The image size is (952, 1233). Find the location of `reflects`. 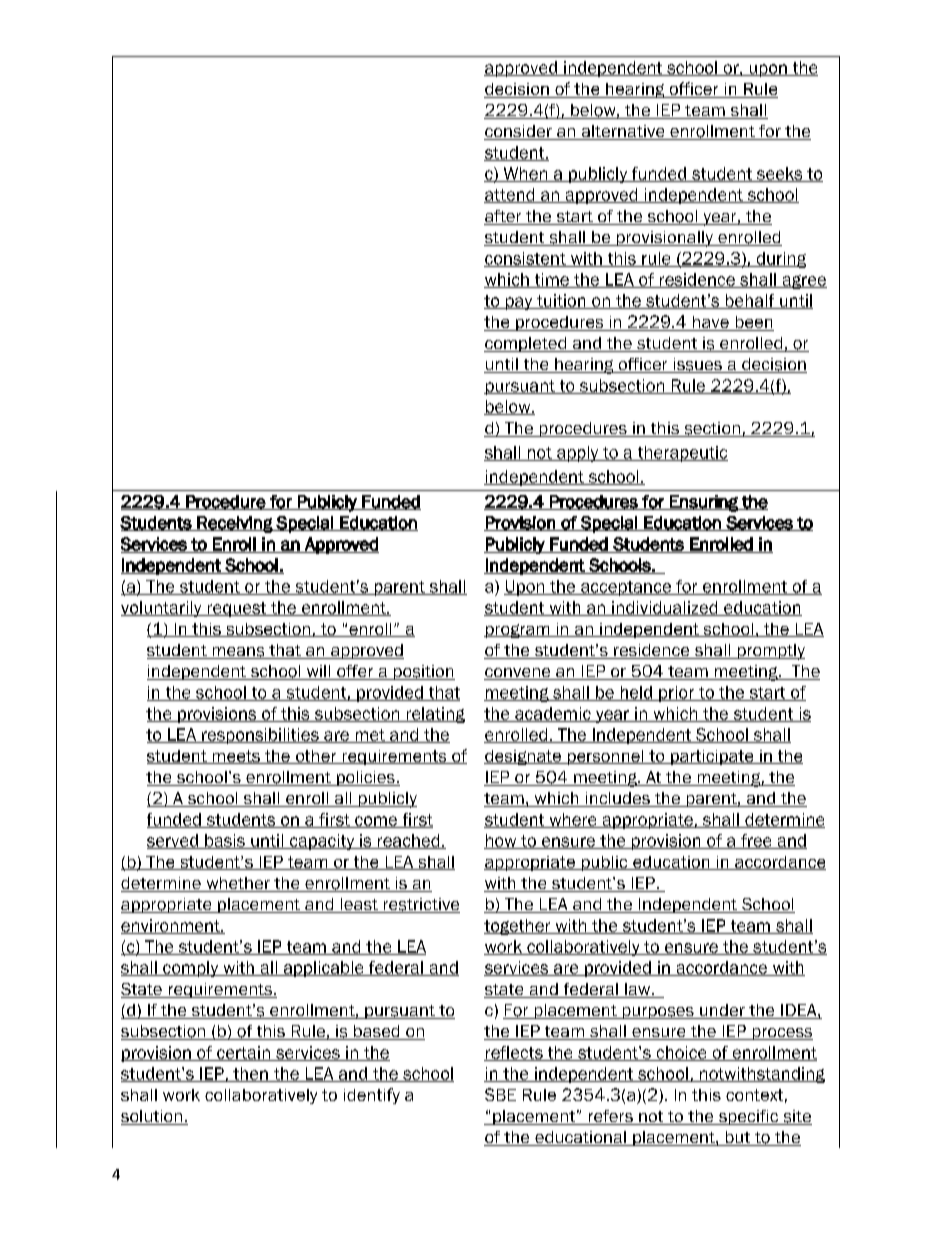

reflects is located at coordinates (514, 1053).
